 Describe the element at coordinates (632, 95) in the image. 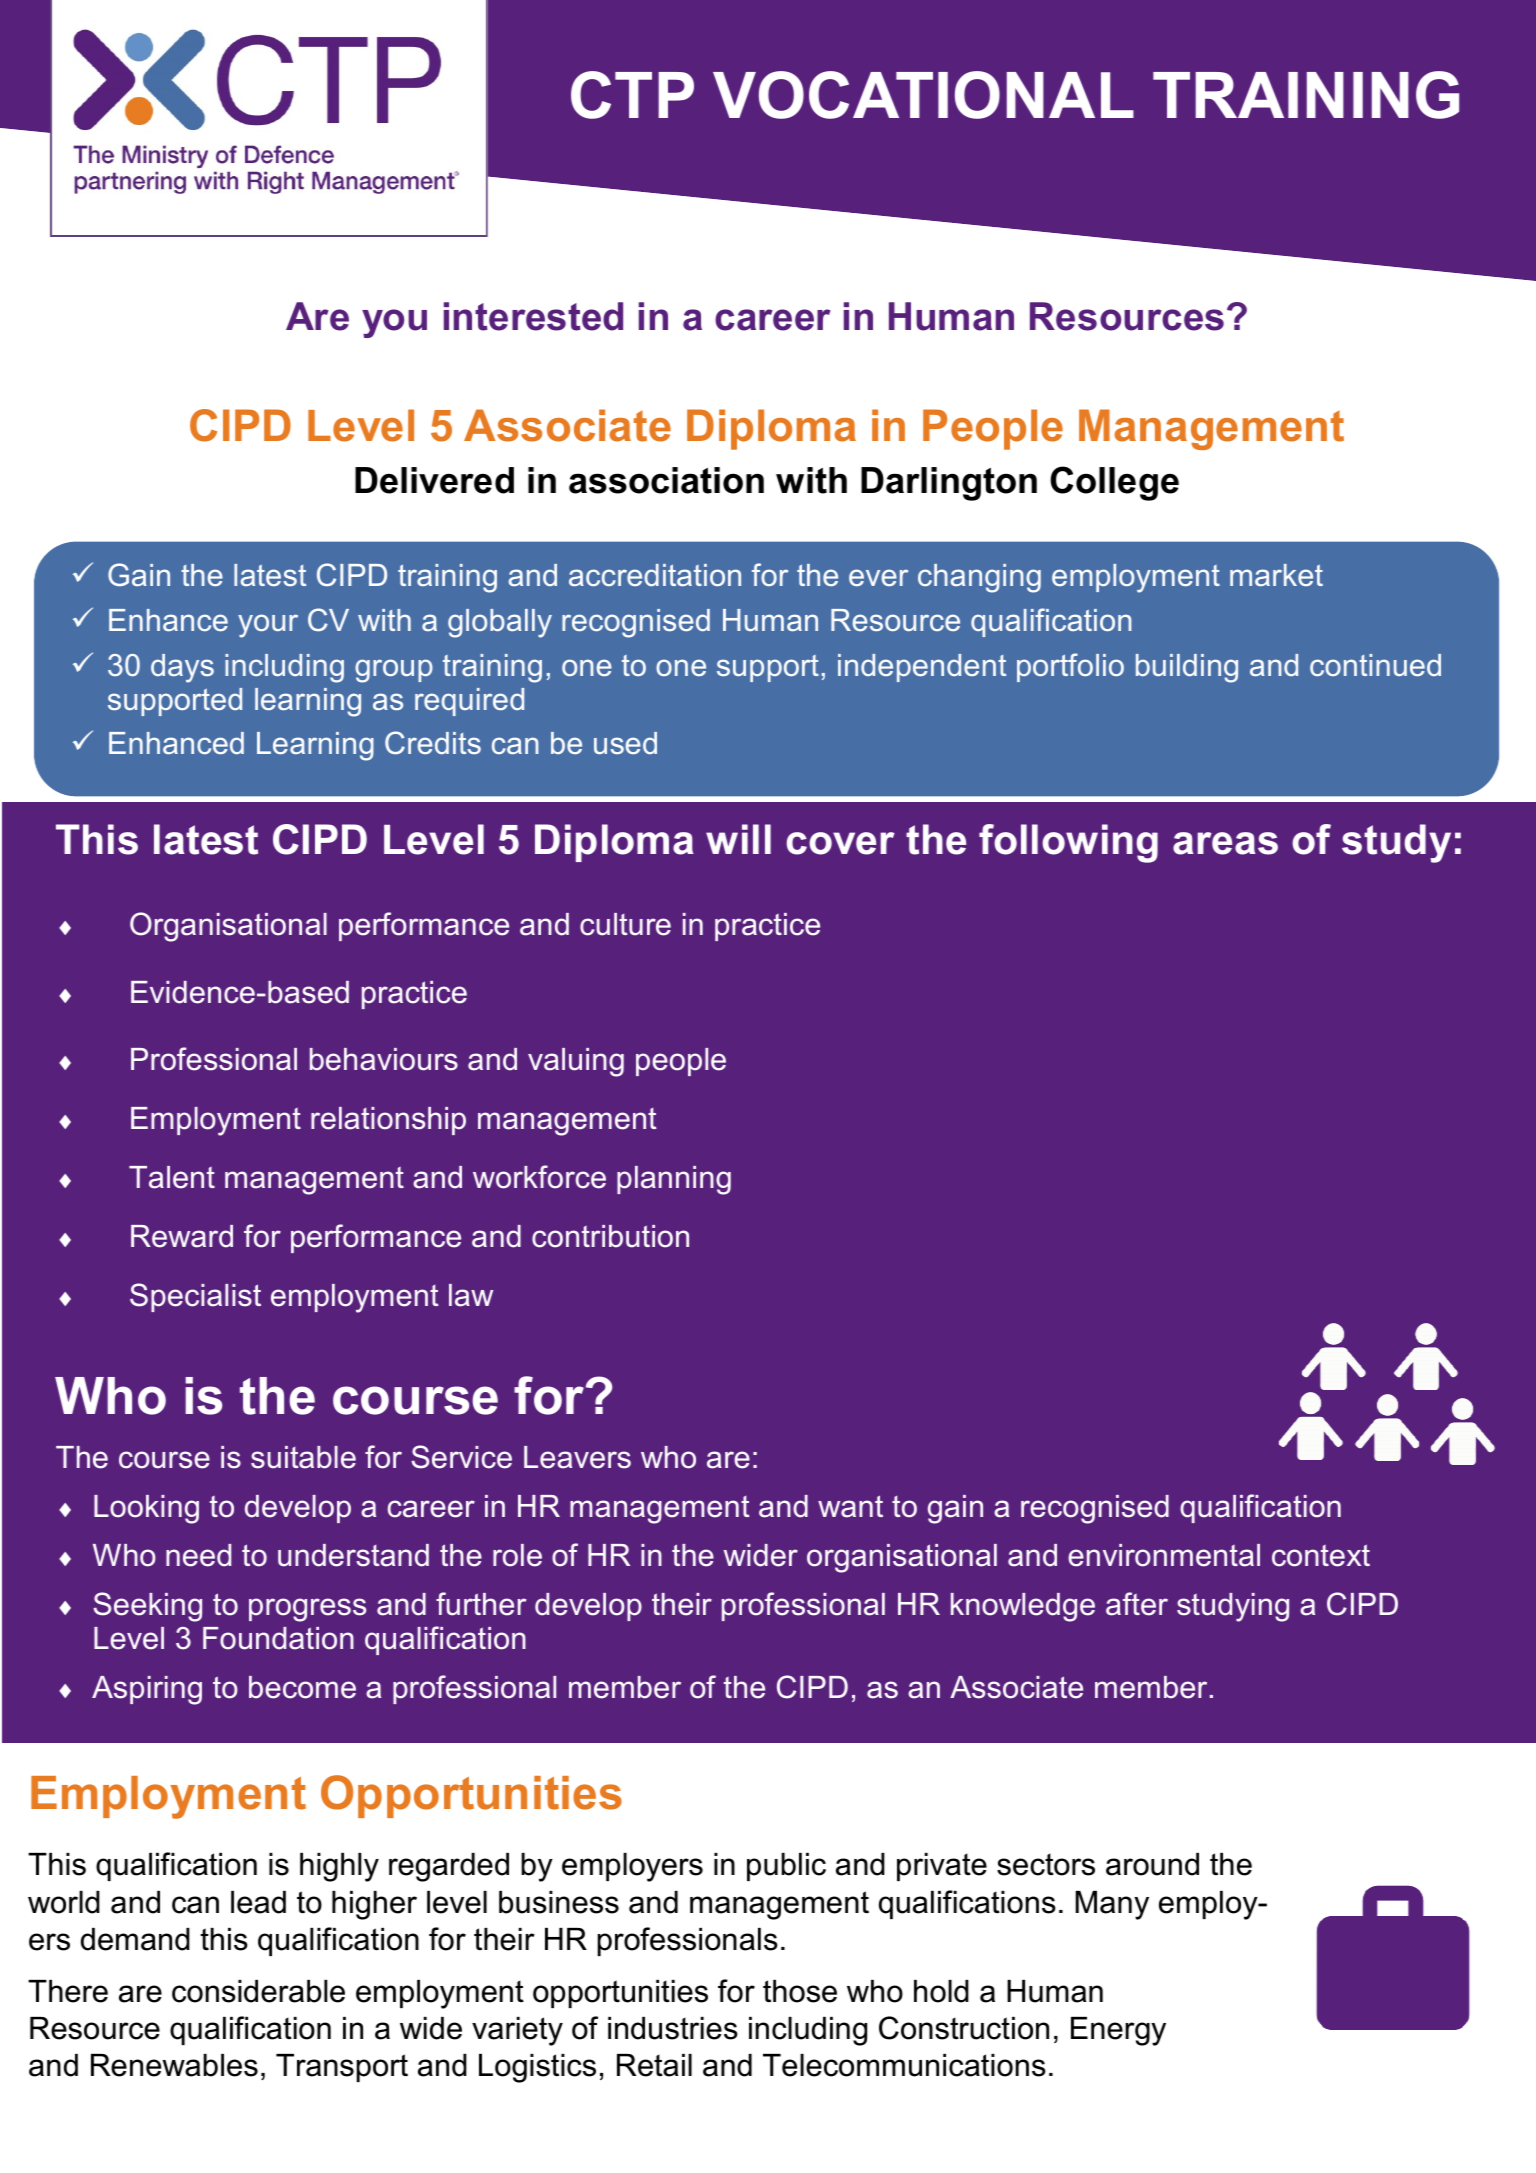

I see `CTP` at that location.
